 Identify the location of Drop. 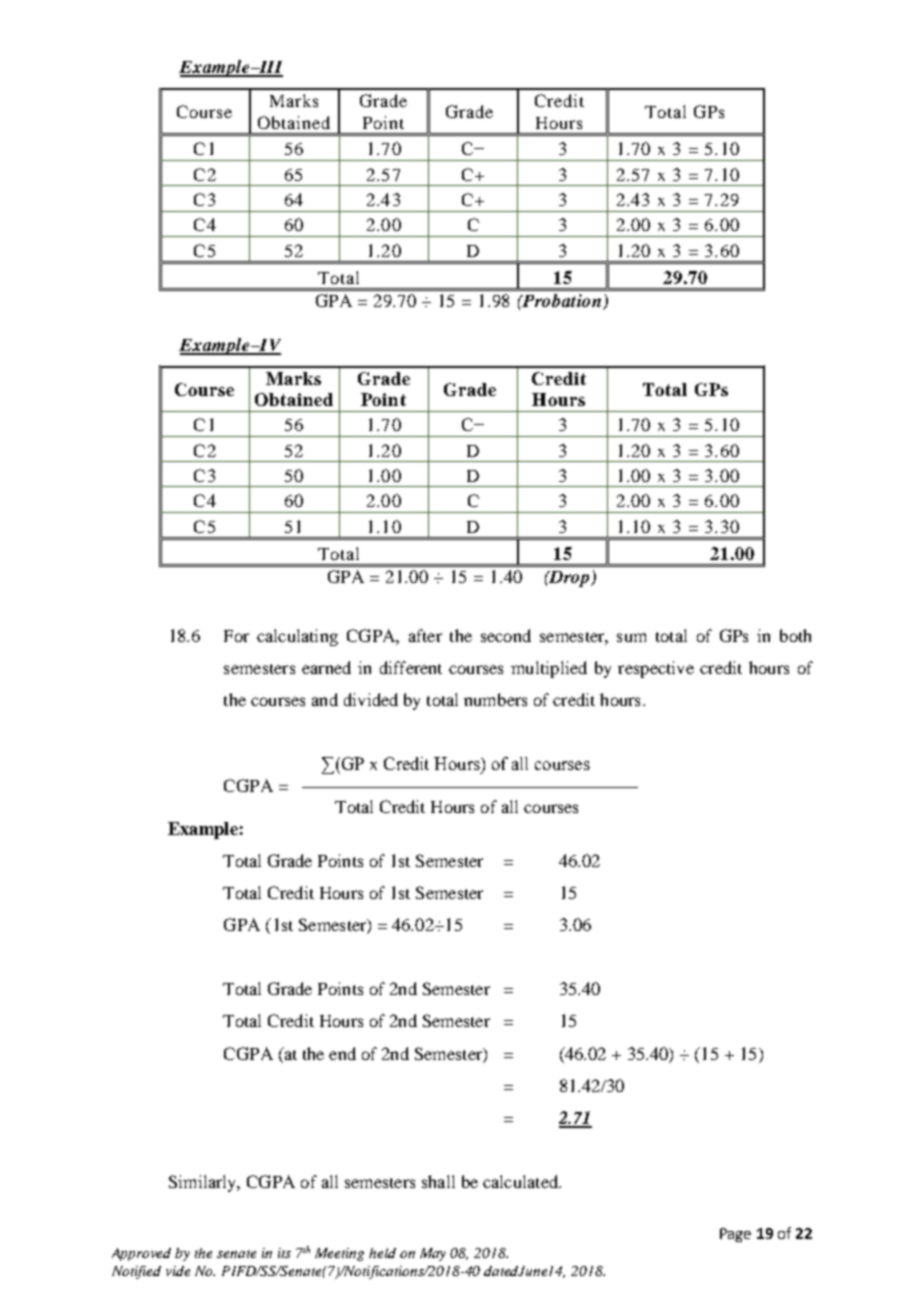
(569, 579).
